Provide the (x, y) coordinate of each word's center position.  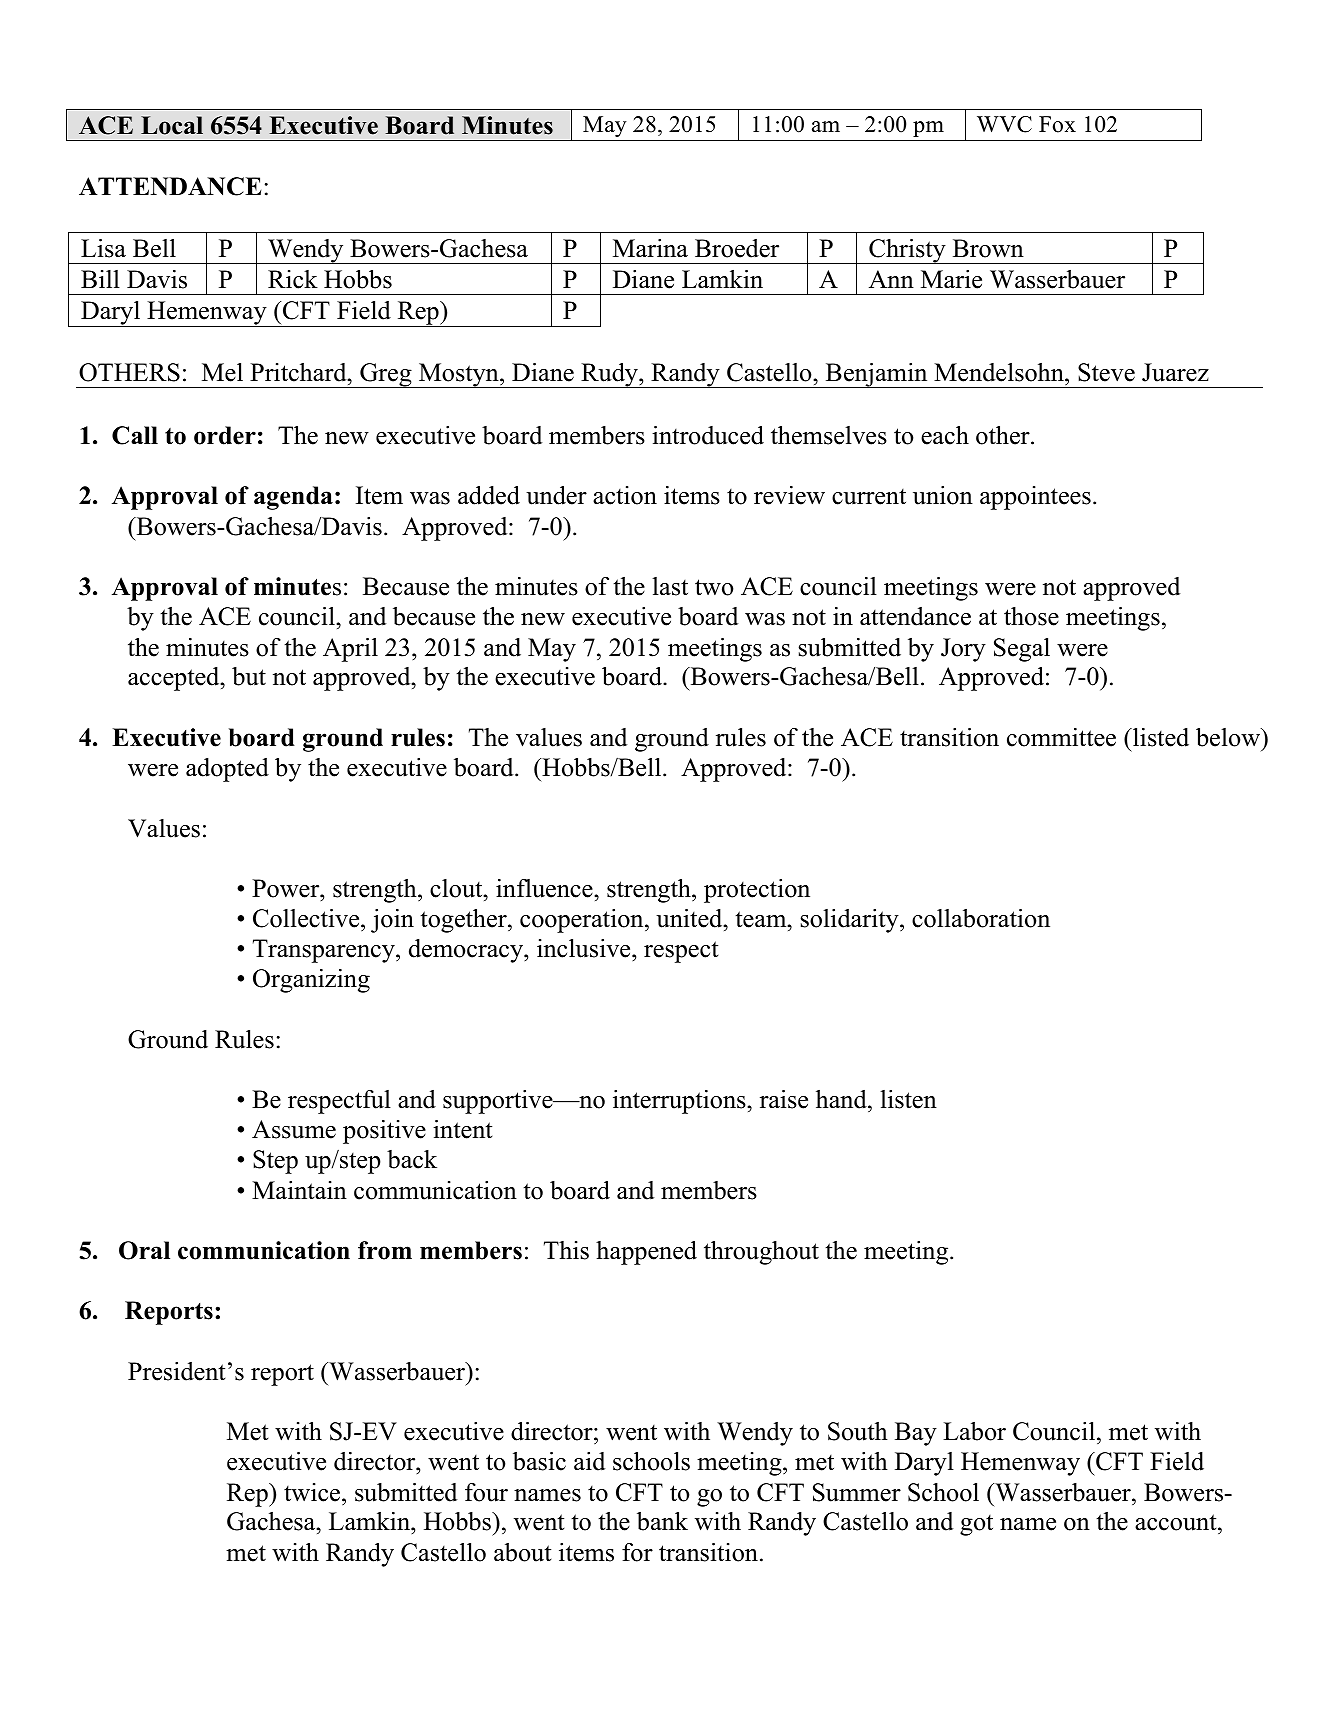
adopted (227, 770)
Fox (1057, 124)
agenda (293, 498)
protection (757, 891)
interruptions (680, 1102)
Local (172, 125)
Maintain (299, 1190)
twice (313, 1492)
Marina (650, 248)
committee (1061, 737)
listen (908, 1099)
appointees (1035, 498)
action (625, 495)
